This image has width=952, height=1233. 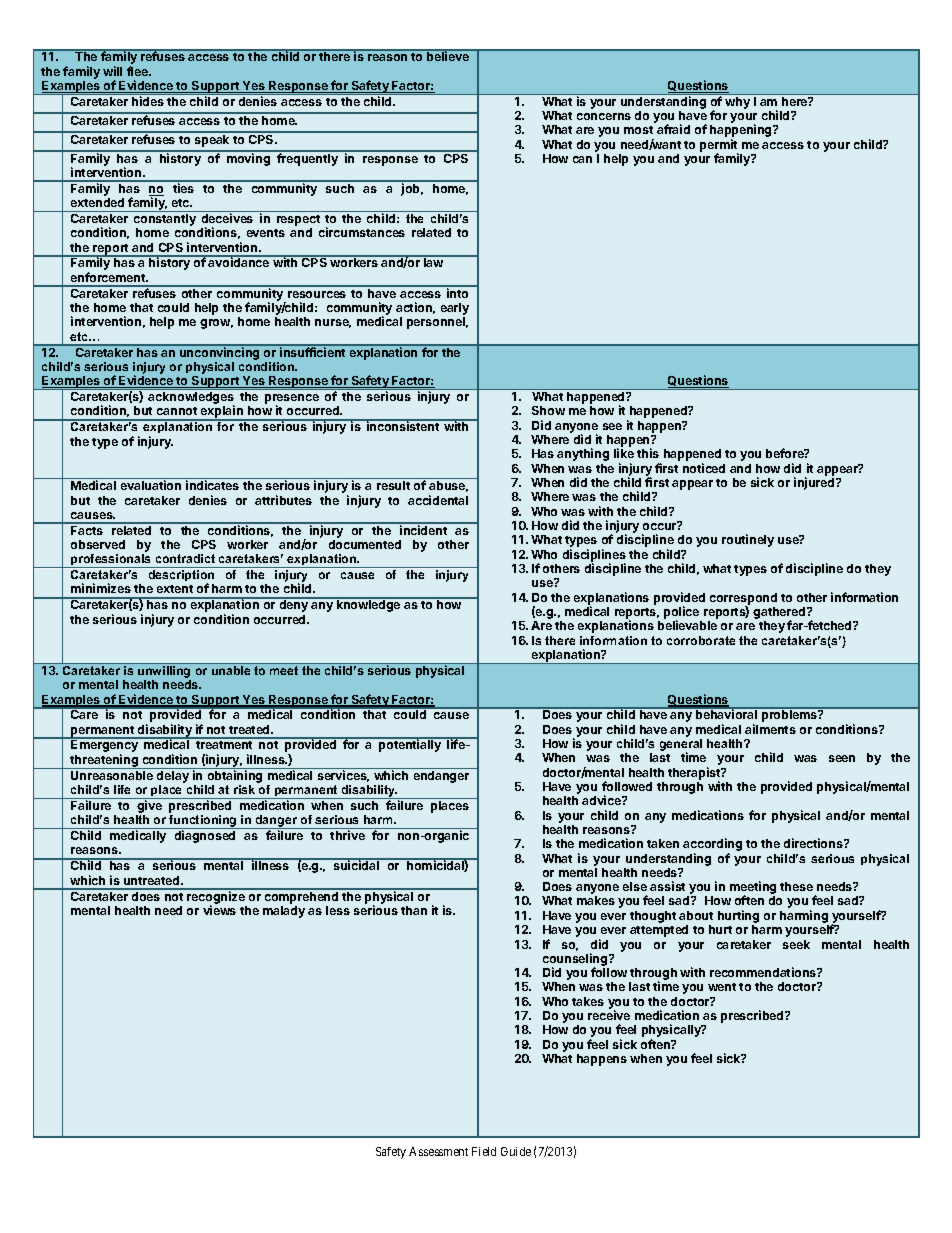 What do you see at coordinates (438, 1151) in the image?
I see `Assessment` at bounding box center [438, 1151].
